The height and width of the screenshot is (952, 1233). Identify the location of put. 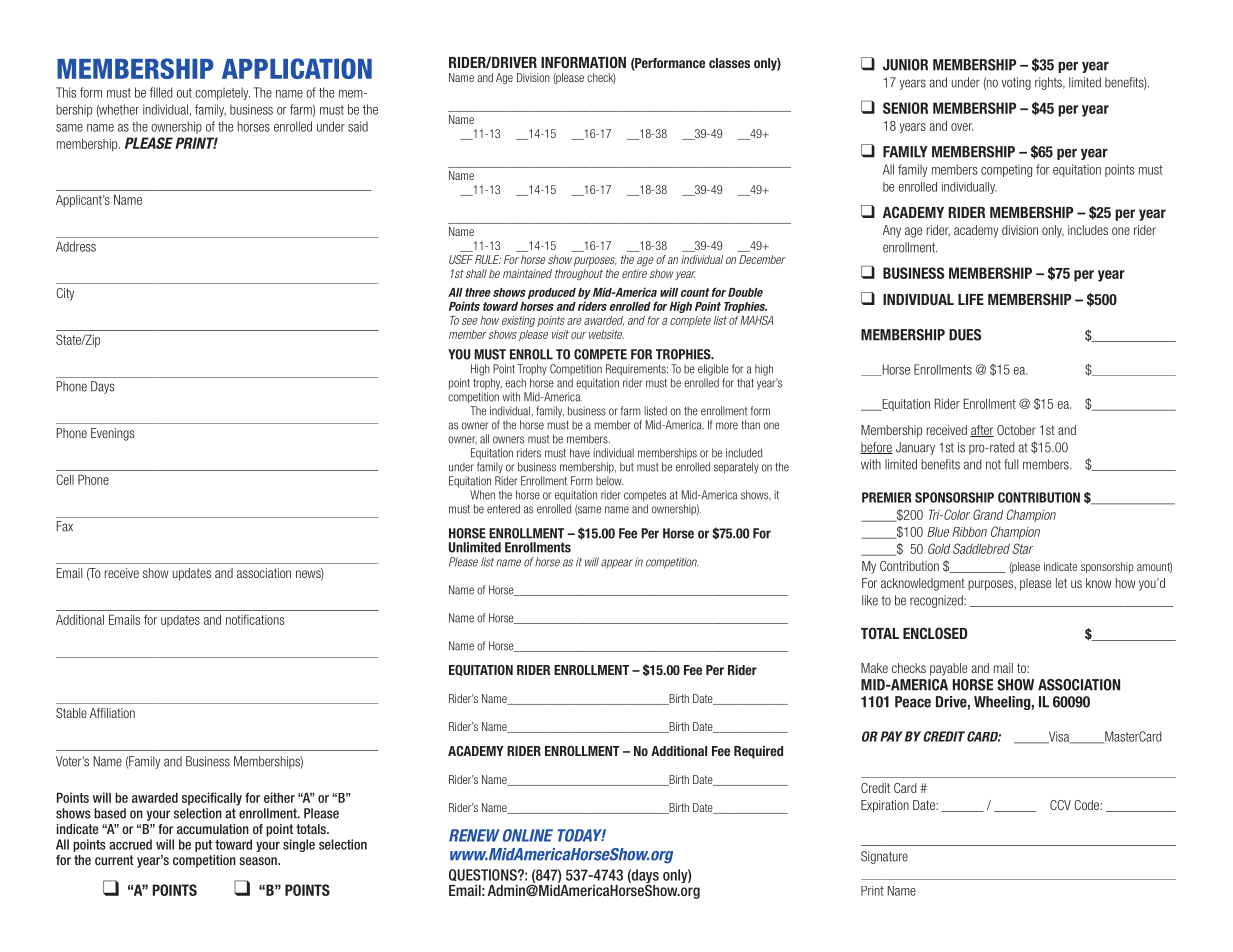
(203, 846).
